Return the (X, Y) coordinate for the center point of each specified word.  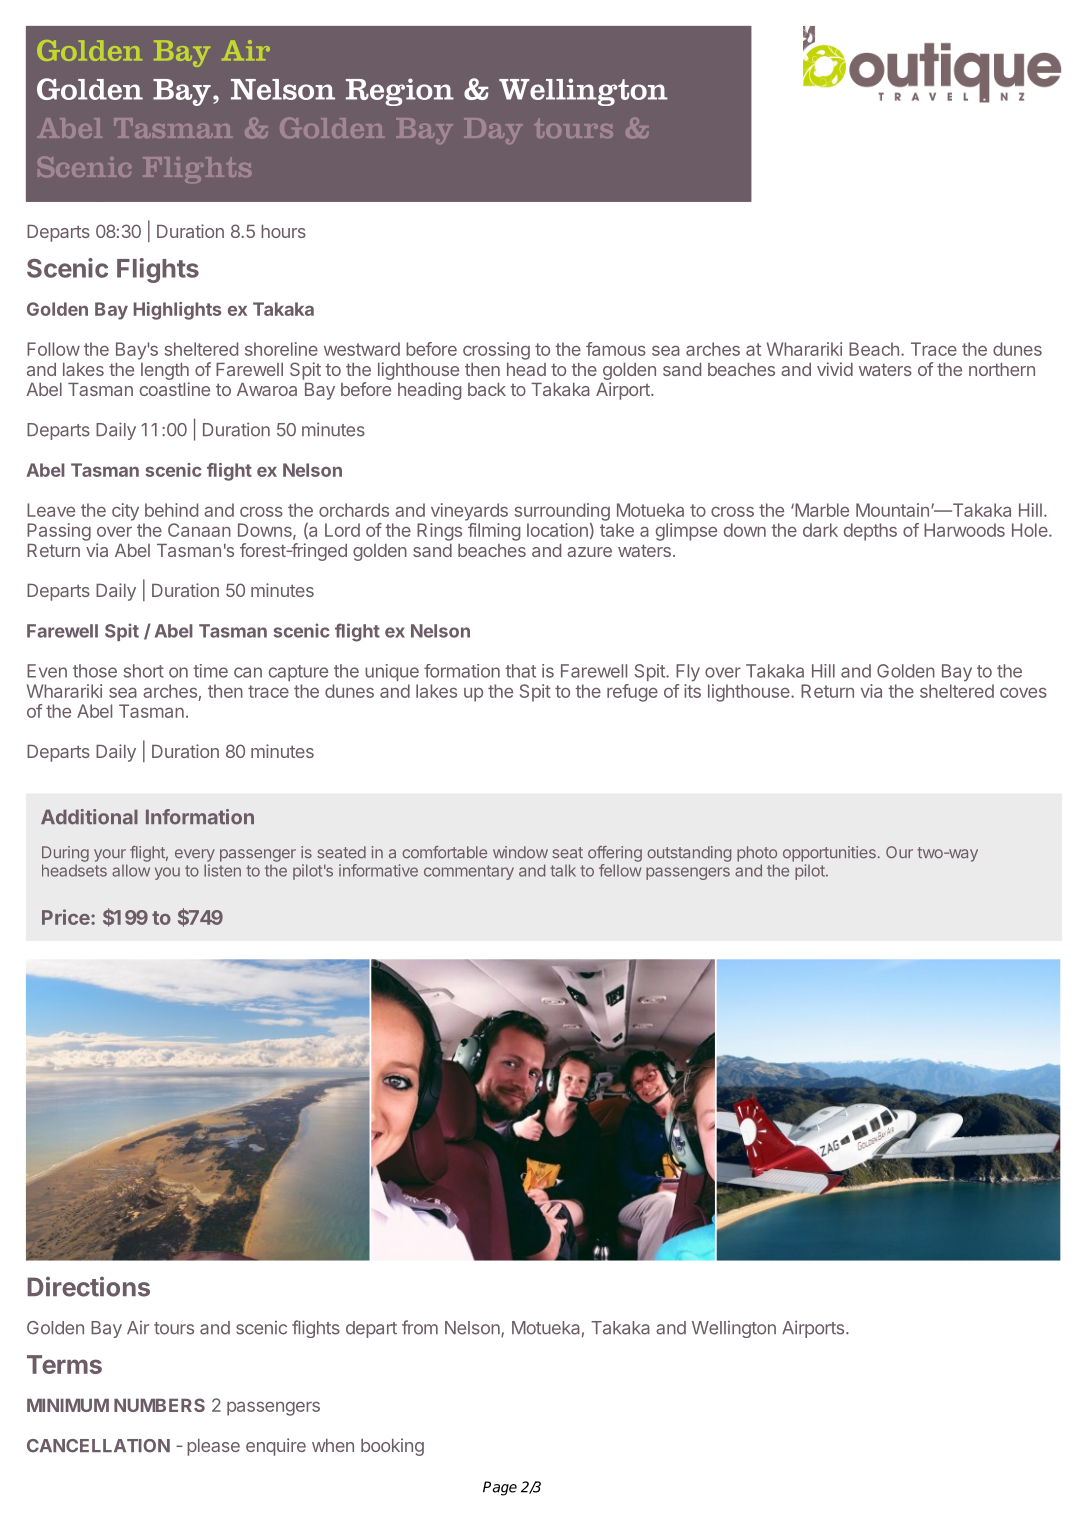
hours (283, 231)
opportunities (829, 854)
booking (392, 1447)
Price (67, 917)
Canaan (199, 530)
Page (500, 1488)
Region (400, 92)
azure (589, 552)
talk (563, 870)
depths (870, 532)
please (213, 1447)
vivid (835, 369)
